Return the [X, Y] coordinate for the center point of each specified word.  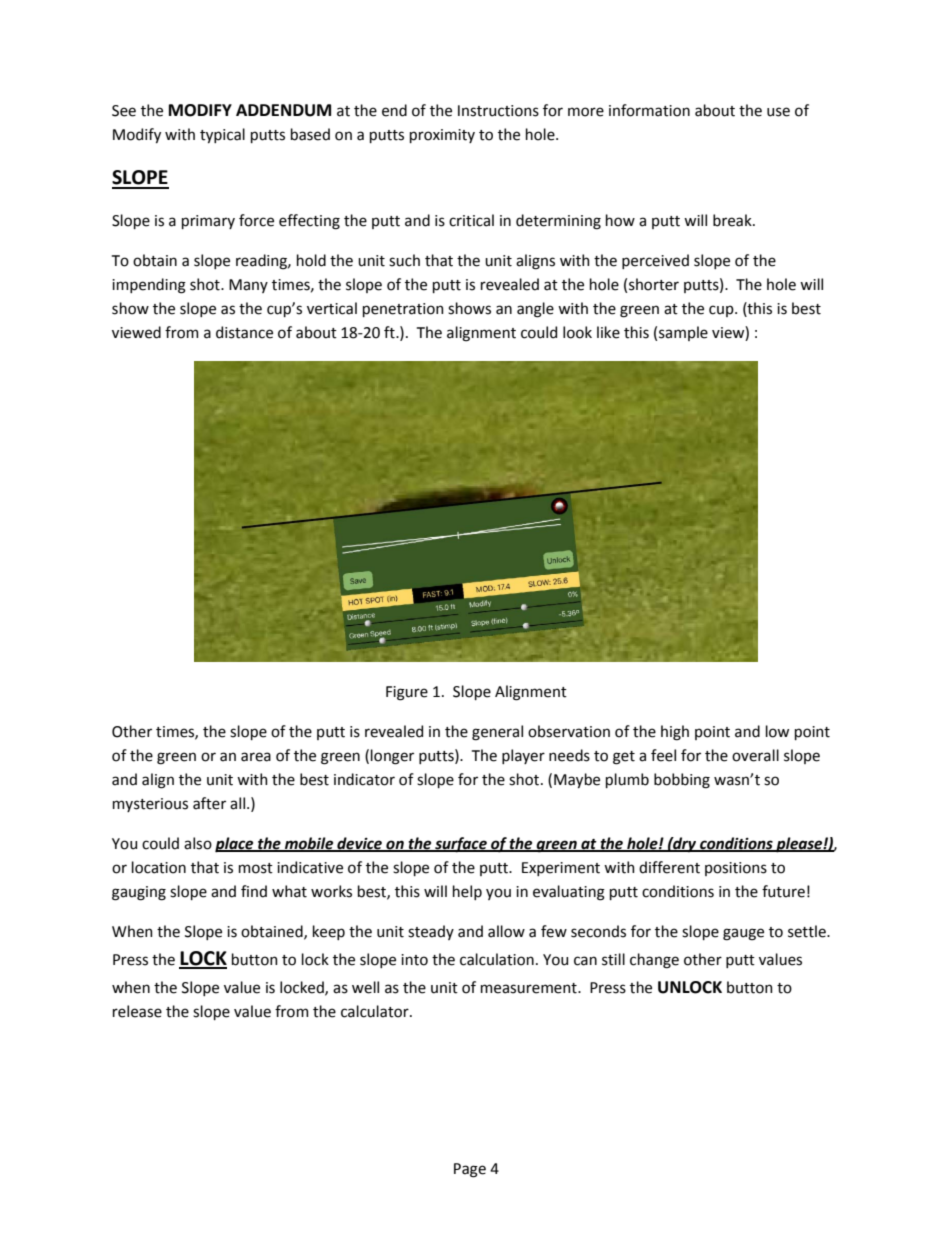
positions [736, 869]
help [467, 892]
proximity [442, 136]
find [254, 891]
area [256, 757]
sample [683, 333]
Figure [407, 693]
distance [244, 332]
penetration [403, 310]
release [137, 1011]
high [675, 733]
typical [222, 135]
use [778, 112]
